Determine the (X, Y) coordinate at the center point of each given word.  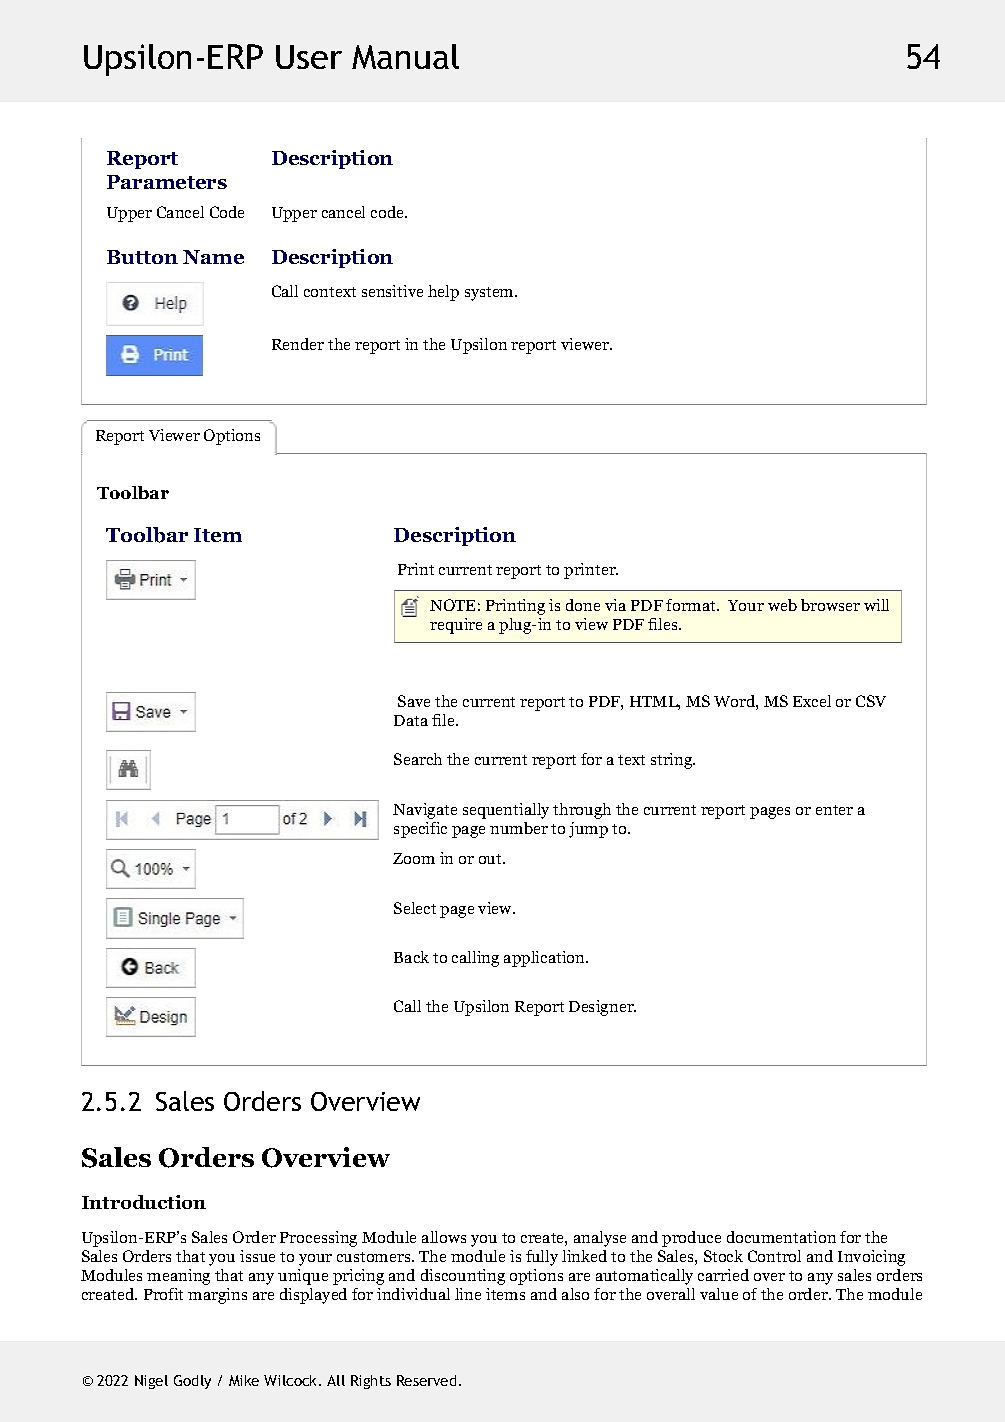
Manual (405, 56)
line (468, 1294)
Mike (244, 1380)
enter (834, 810)
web (782, 605)
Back (411, 957)
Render (298, 344)
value (719, 1294)
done (583, 605)
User (309, 57)
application (546, 959)
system (491, 294)
